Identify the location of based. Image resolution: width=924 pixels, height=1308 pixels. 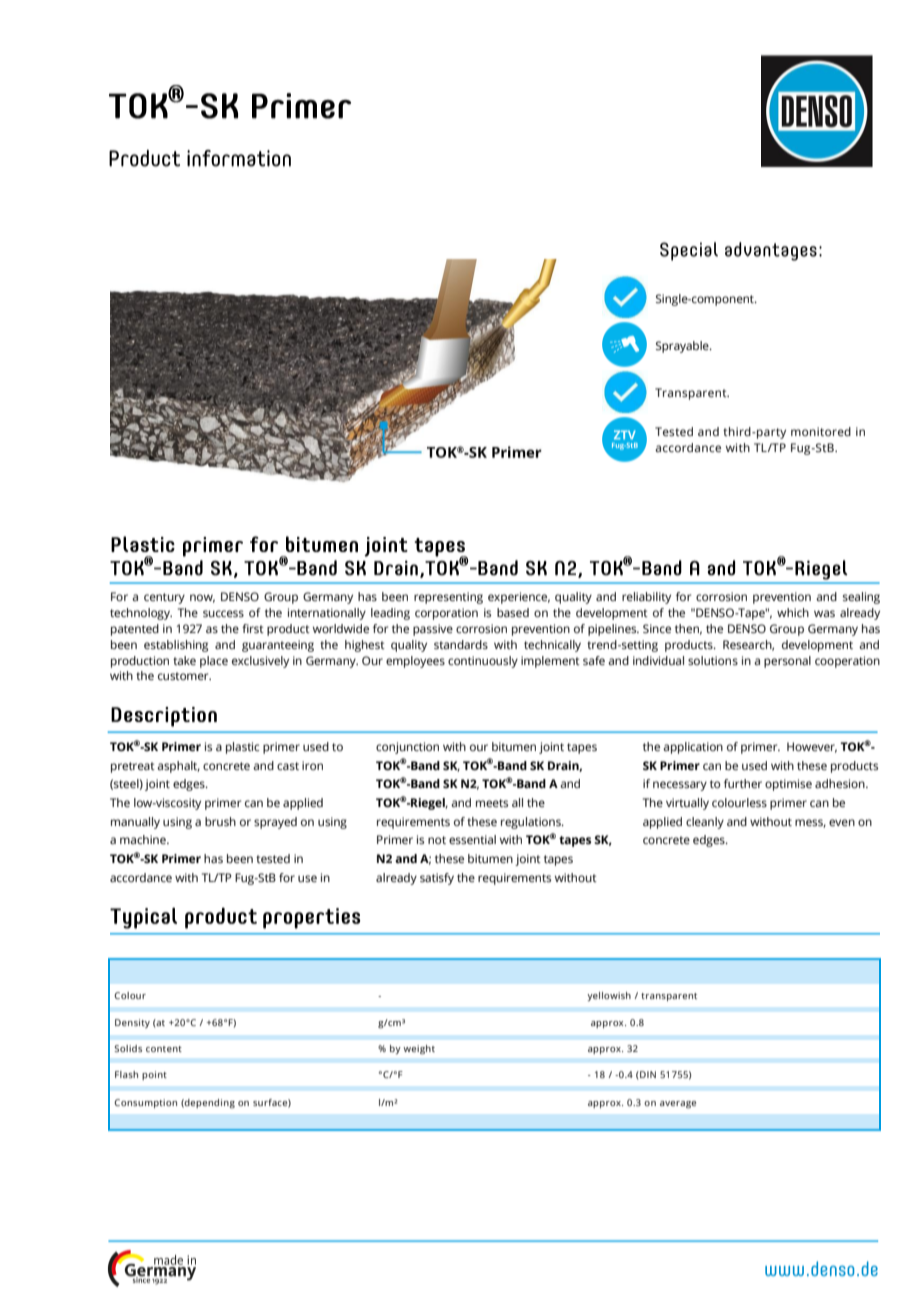
(513, 613).
